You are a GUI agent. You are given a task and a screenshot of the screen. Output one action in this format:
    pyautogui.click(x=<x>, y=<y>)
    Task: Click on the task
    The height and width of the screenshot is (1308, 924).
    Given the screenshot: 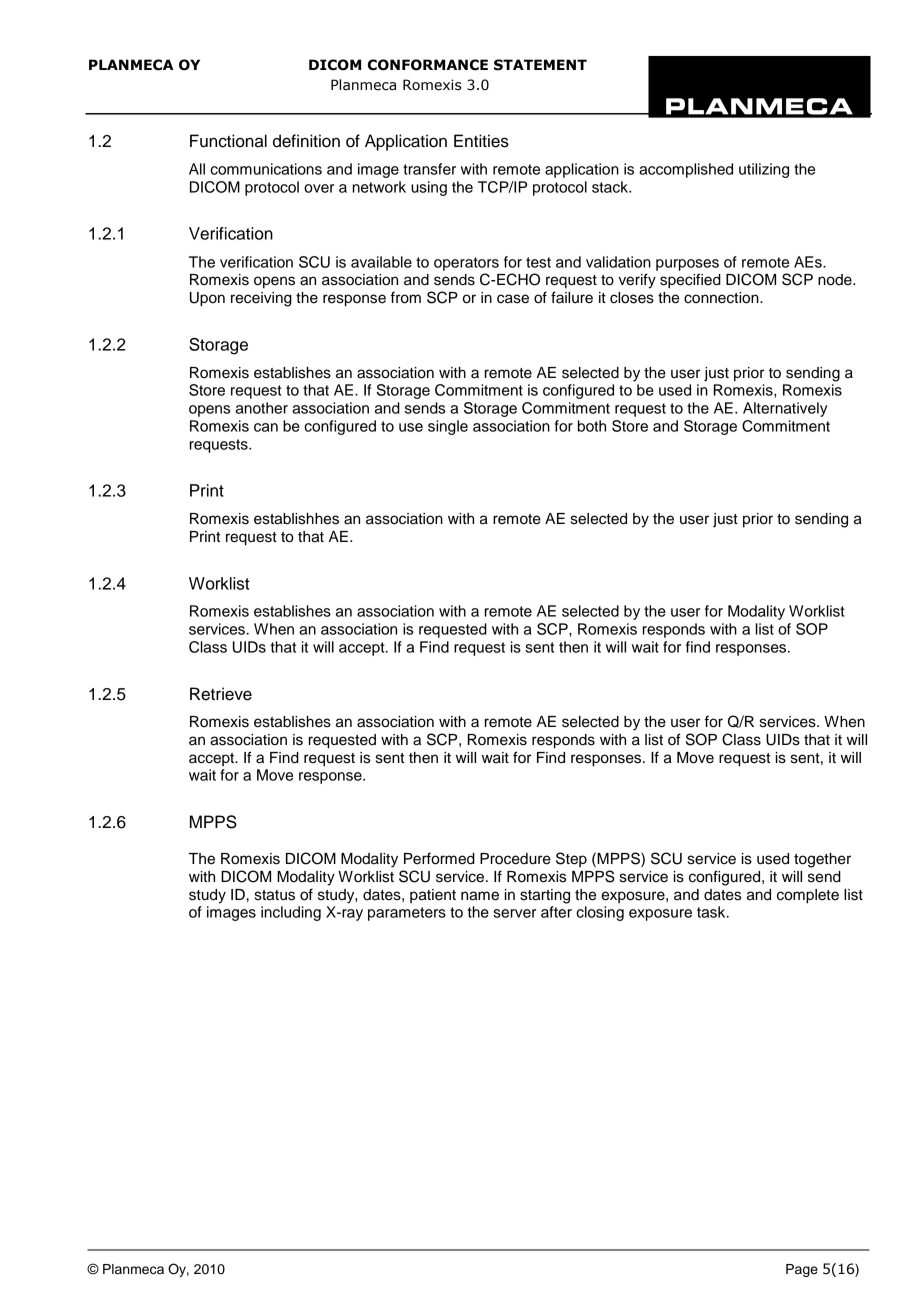 What is the action you would take?
    pyautogui.click(x=712, y=912)
